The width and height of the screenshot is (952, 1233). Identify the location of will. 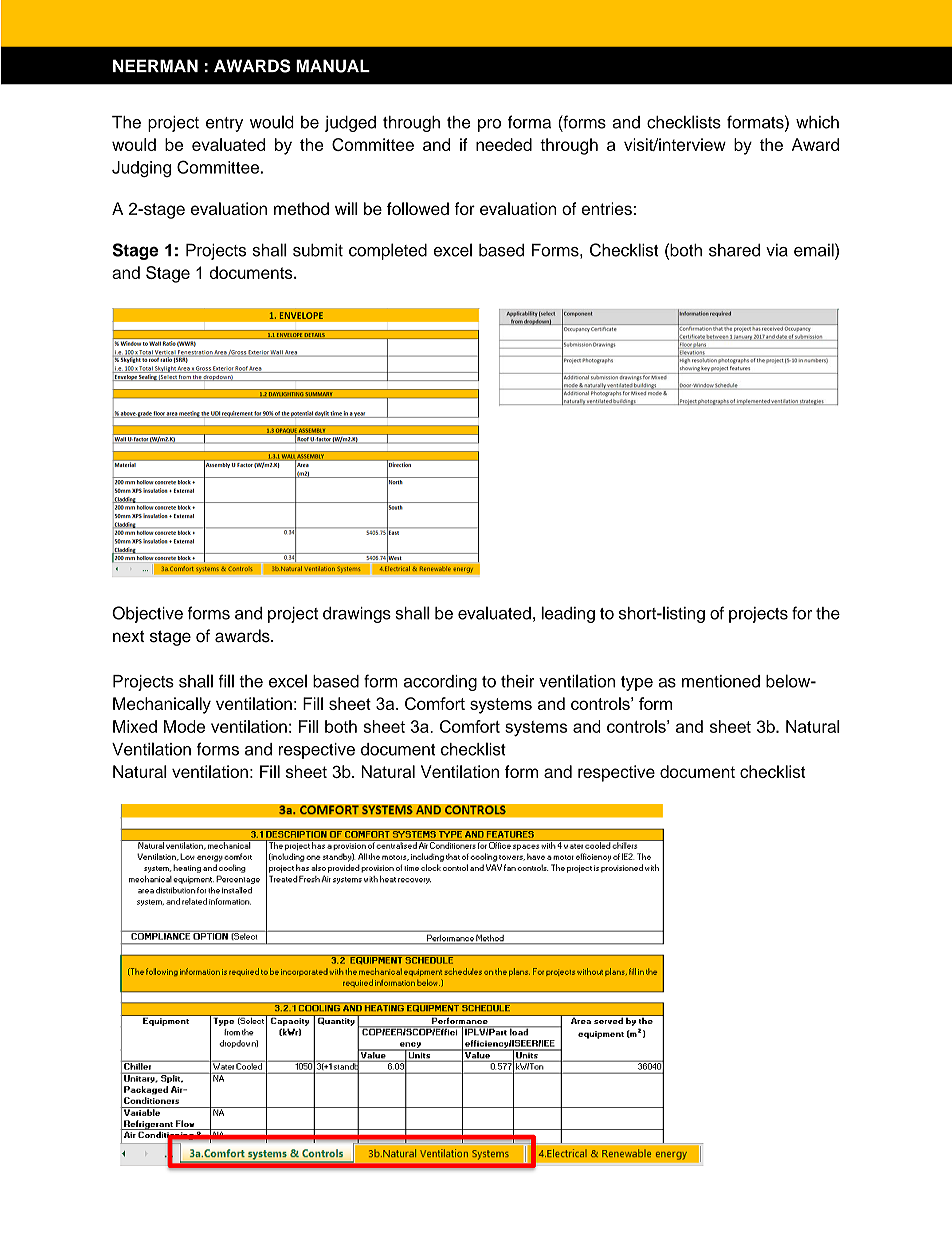
(346, 208).
